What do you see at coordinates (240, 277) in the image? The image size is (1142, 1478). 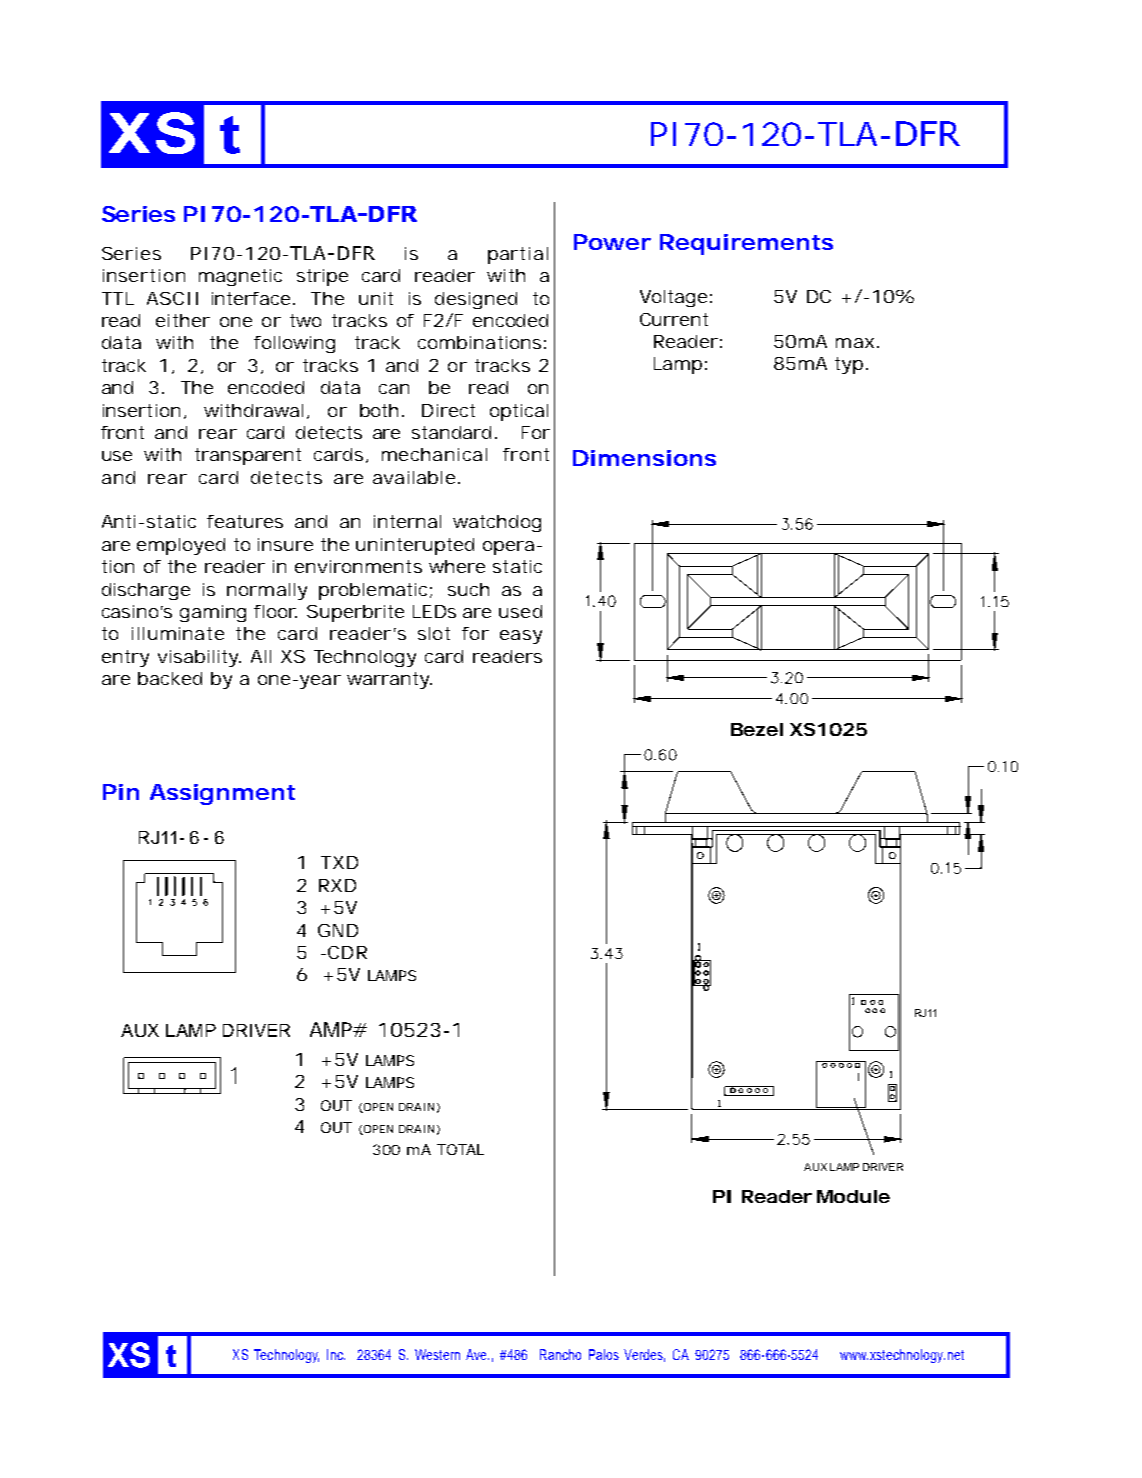 I see `magnetic` at bounding box center [240, 277].
